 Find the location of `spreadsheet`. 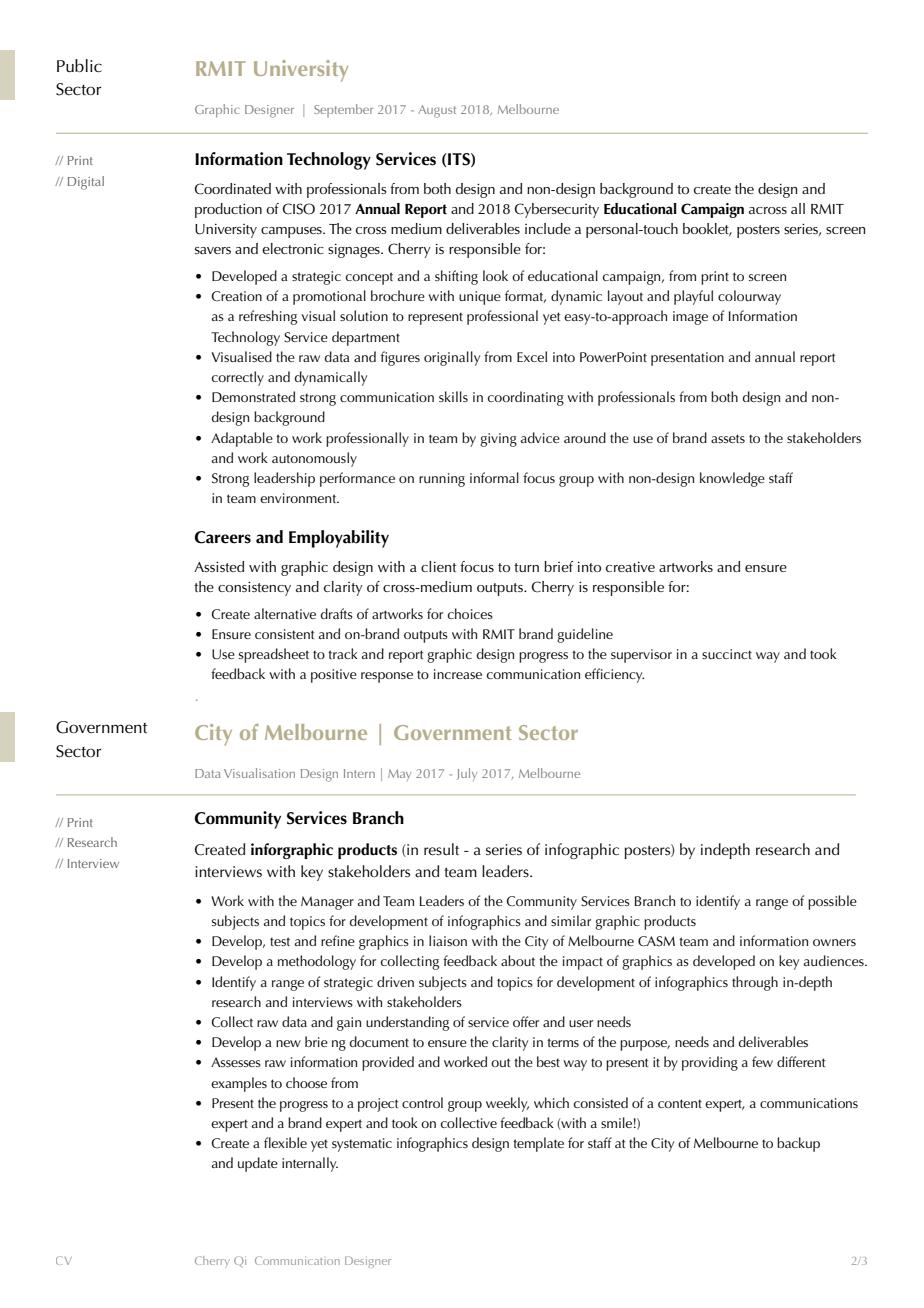

spreadsheet is located at coordinates (274, 655).
